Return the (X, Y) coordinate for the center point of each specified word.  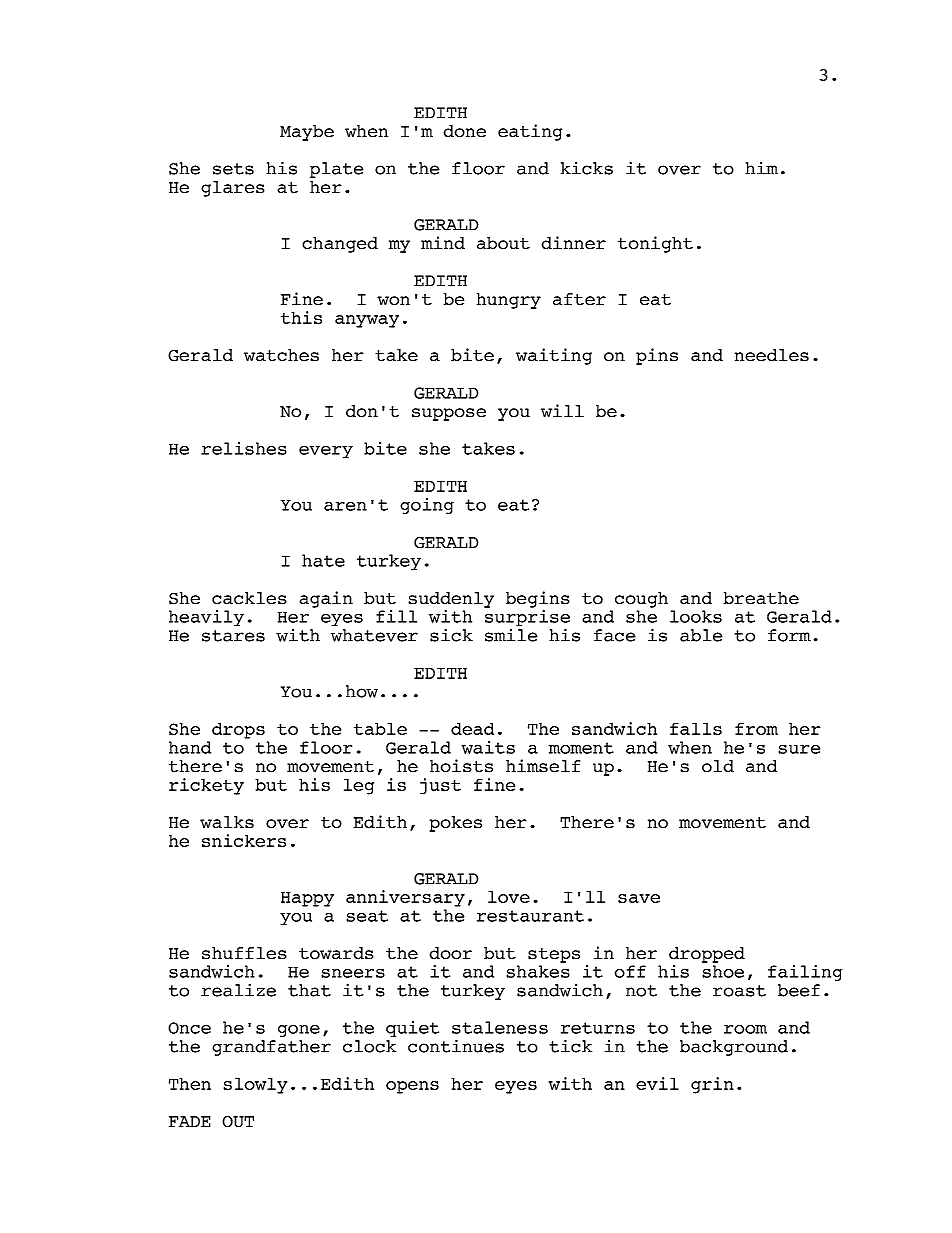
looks (696, 616)
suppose (449, 414)
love (509, 896)
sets (233, 169)
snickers (244, 840)
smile (511, 634)
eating (530, 132)
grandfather (271, 1048)
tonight (655, 244)
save (639, 898)
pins (657, 356)
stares (233, 636)
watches (281, 355)
